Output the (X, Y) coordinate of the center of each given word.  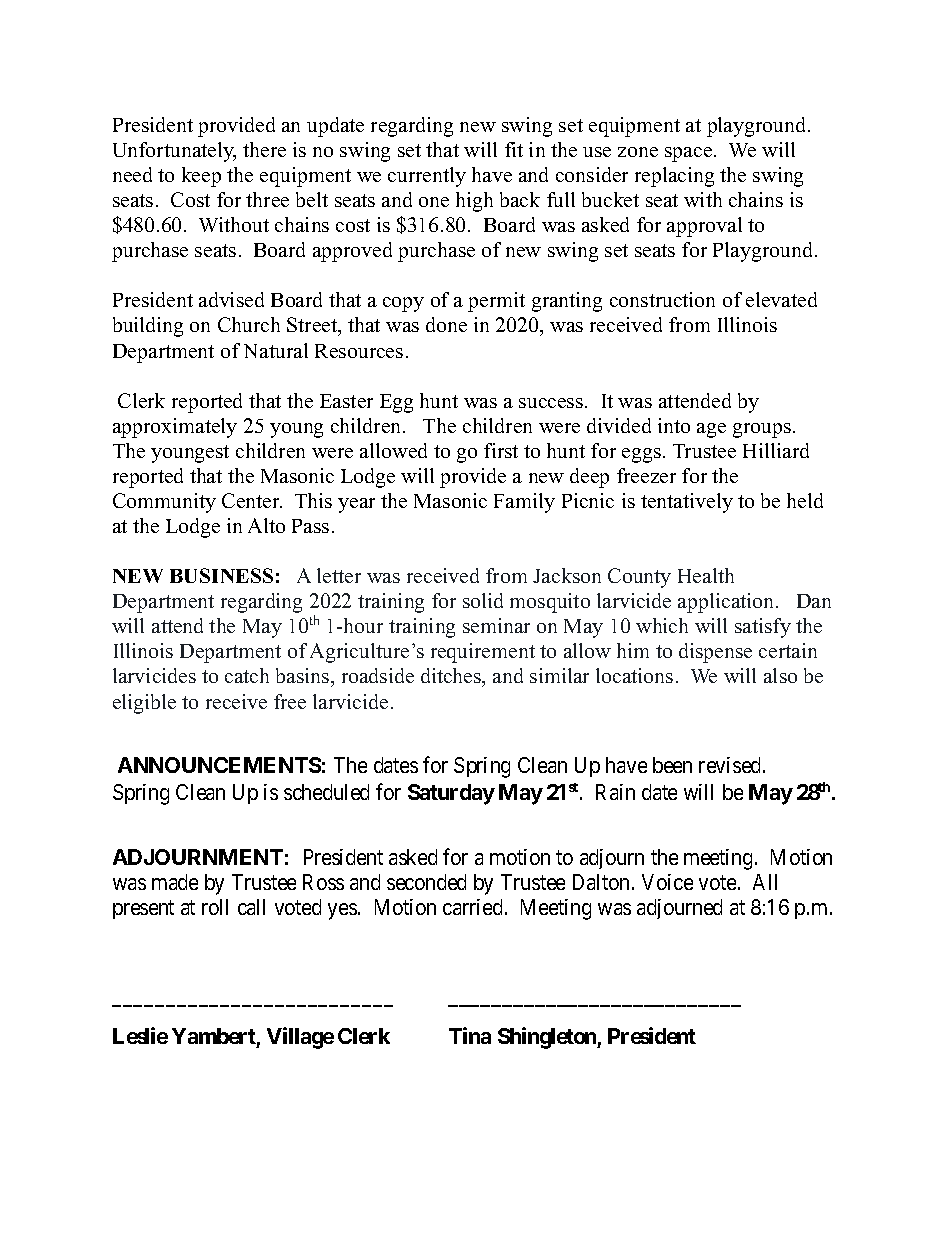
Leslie (140, 1035)
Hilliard (776, 450)
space (690, 154)
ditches (452, 677)
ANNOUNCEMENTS (219, 765)
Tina (470, 1035)
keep (201, 177)
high (474, 202)
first (501, 450)
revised (731, 765)
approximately (175, 428)
